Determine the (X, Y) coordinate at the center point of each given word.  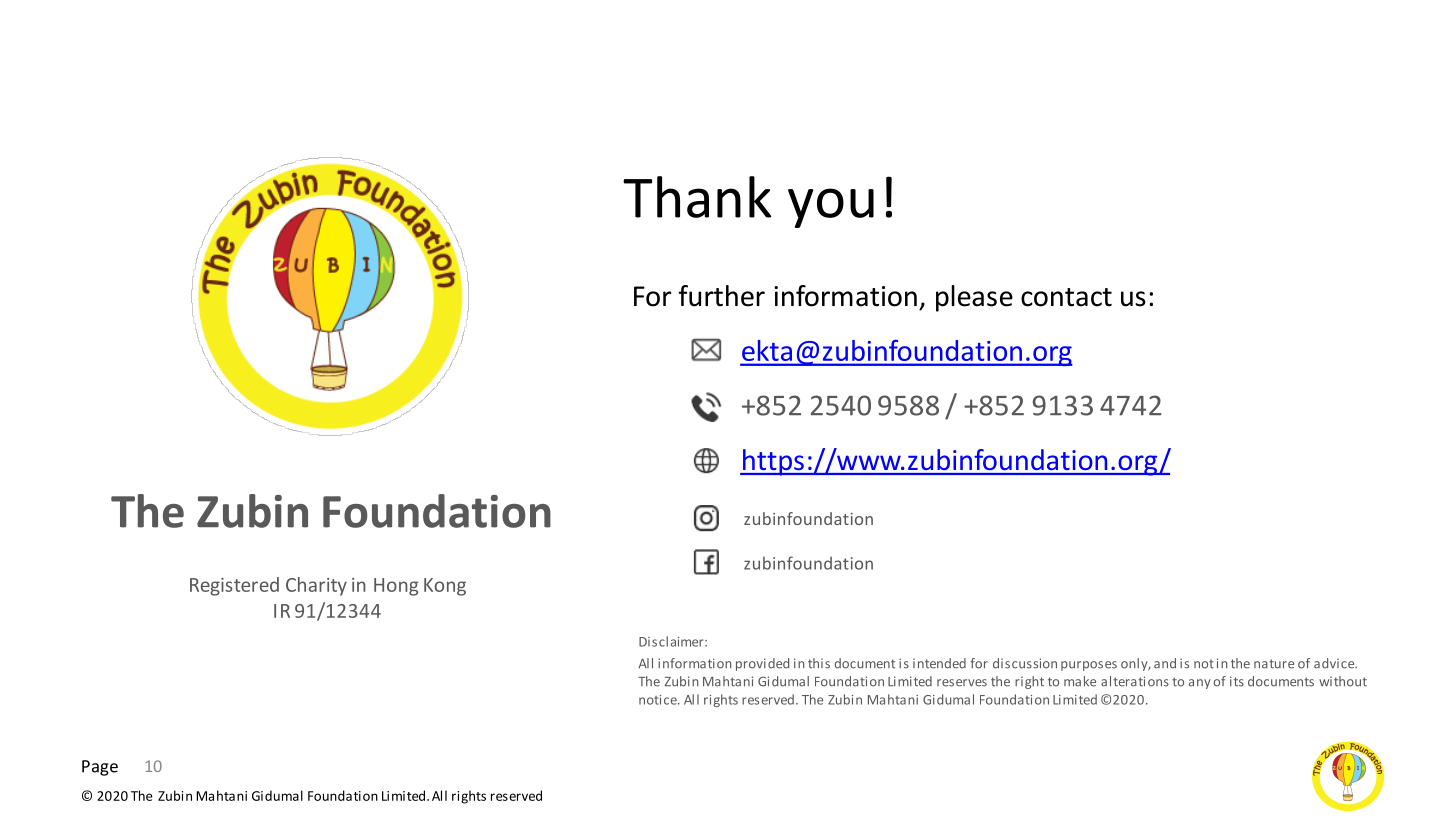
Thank (697, 197)
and (1165, 663)
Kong (445, 587)
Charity (316, 586)
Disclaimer (672, 641)
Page (100, 768)
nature (1274, 664)
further (722, 296)
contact (1066, 297)
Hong (396, 587)
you (831, 208)
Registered (234, 586)
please (974, 298)
